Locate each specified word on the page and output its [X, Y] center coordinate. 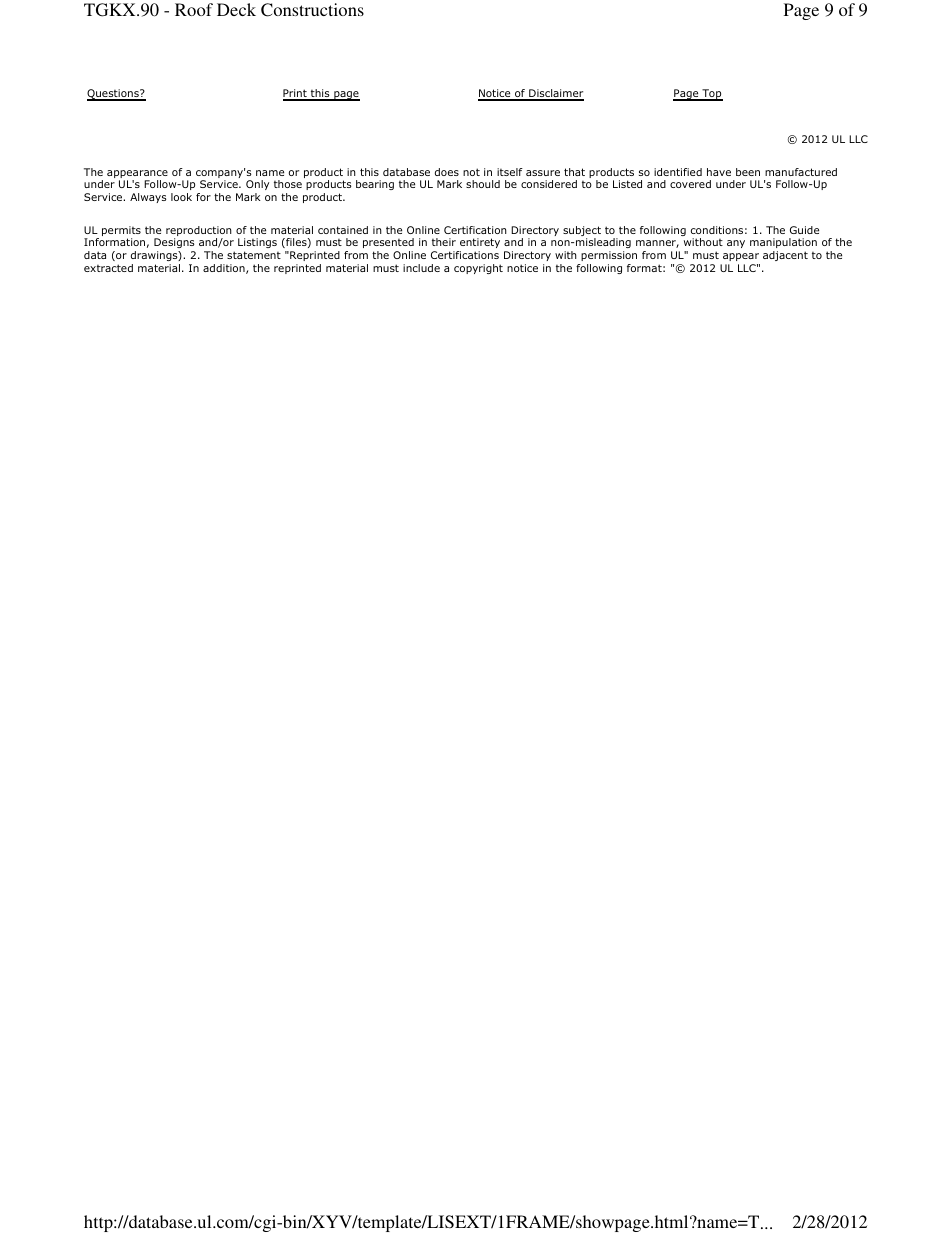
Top [711, 95]
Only [257, 185]
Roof [194, 9]
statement [254, 255]
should [483, 184]
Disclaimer [555, 94]
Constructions [312, 10]
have [719, 172]
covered [690, 184]
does [447, 172]
